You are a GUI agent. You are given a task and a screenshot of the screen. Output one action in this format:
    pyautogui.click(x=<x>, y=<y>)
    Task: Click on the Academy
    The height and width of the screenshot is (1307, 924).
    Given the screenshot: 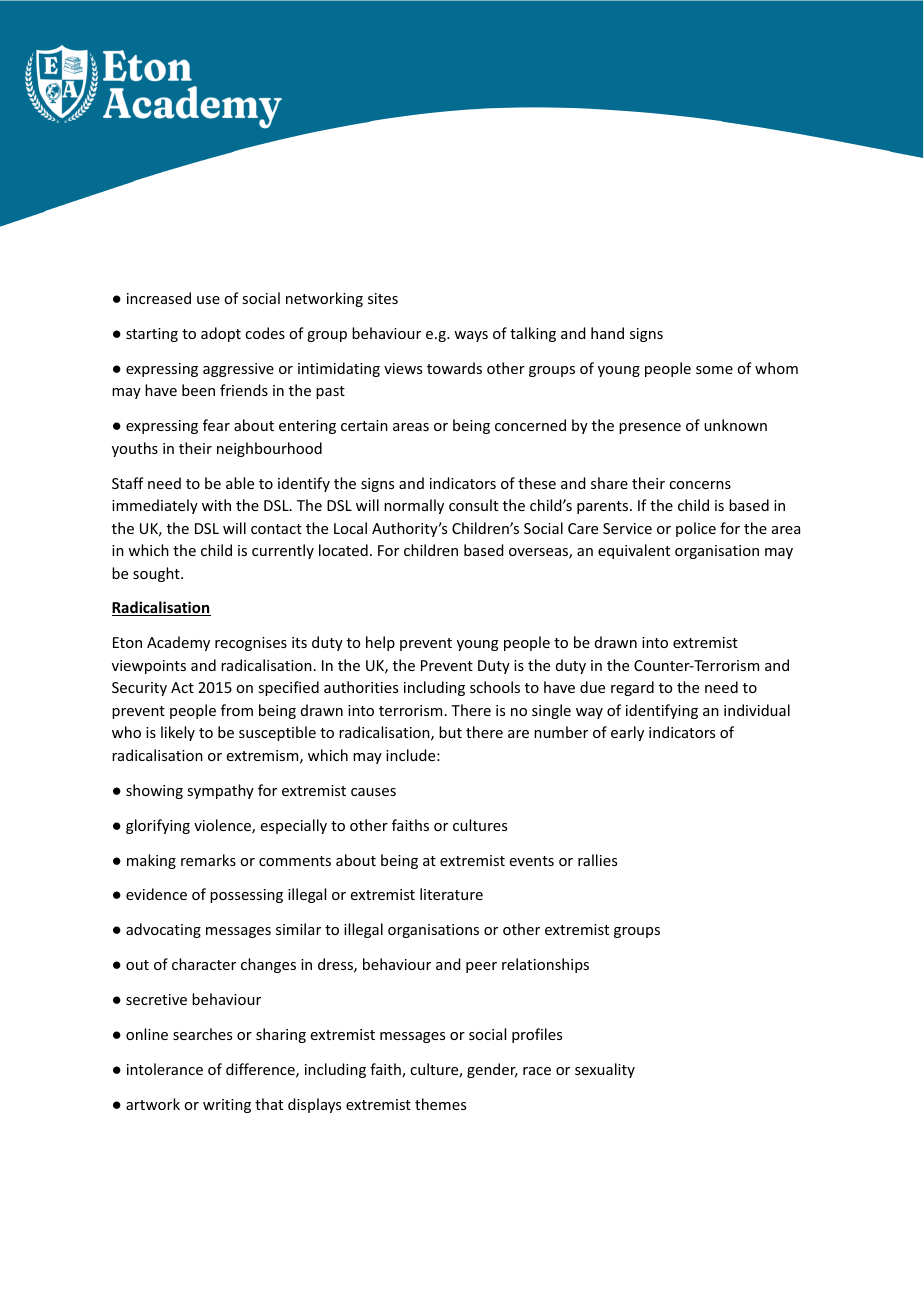 What is the action you would take?
    pyautogui.click(x=178, y=643)
